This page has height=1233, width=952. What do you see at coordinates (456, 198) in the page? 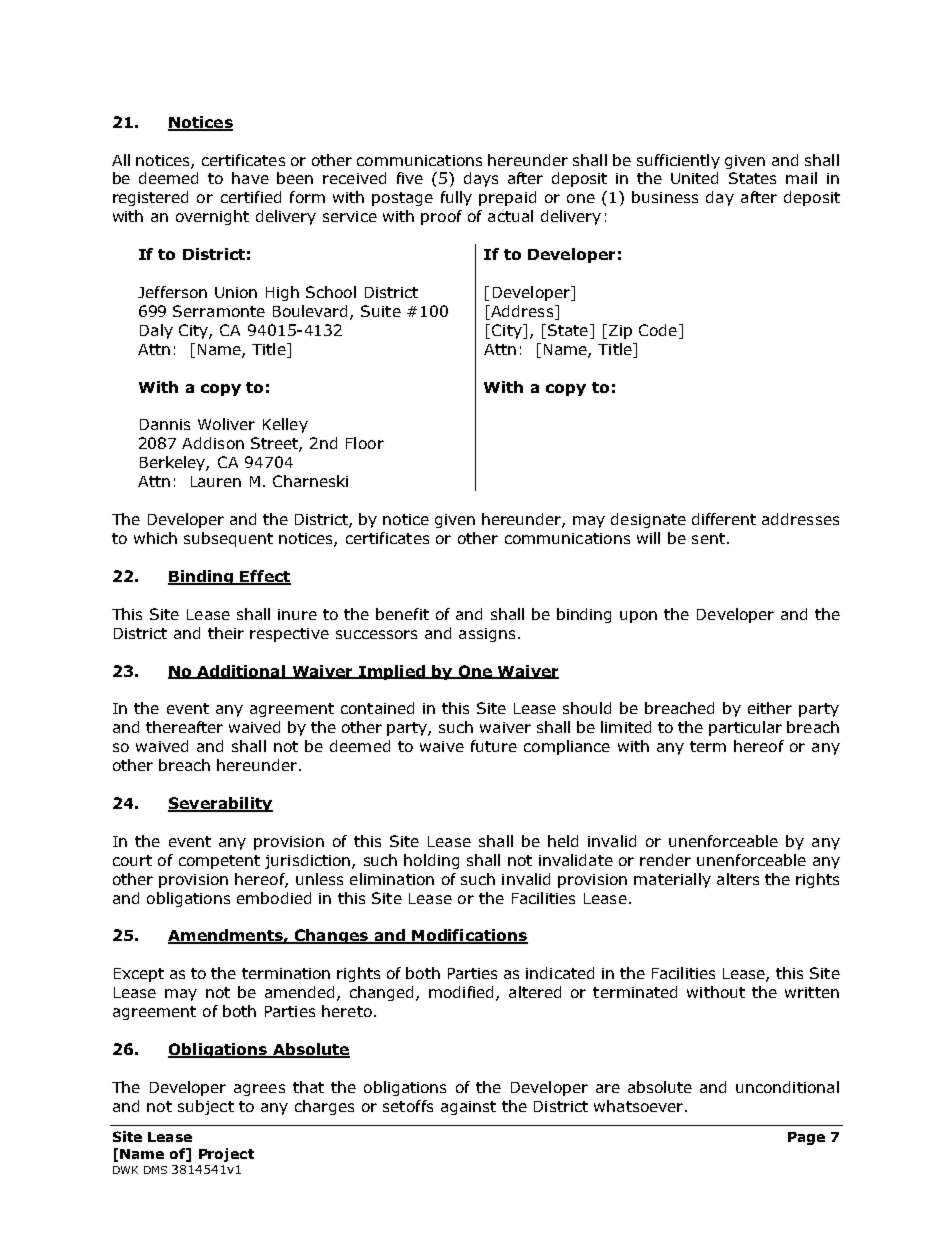
I see `fully` at bounding box center [456, 198].
